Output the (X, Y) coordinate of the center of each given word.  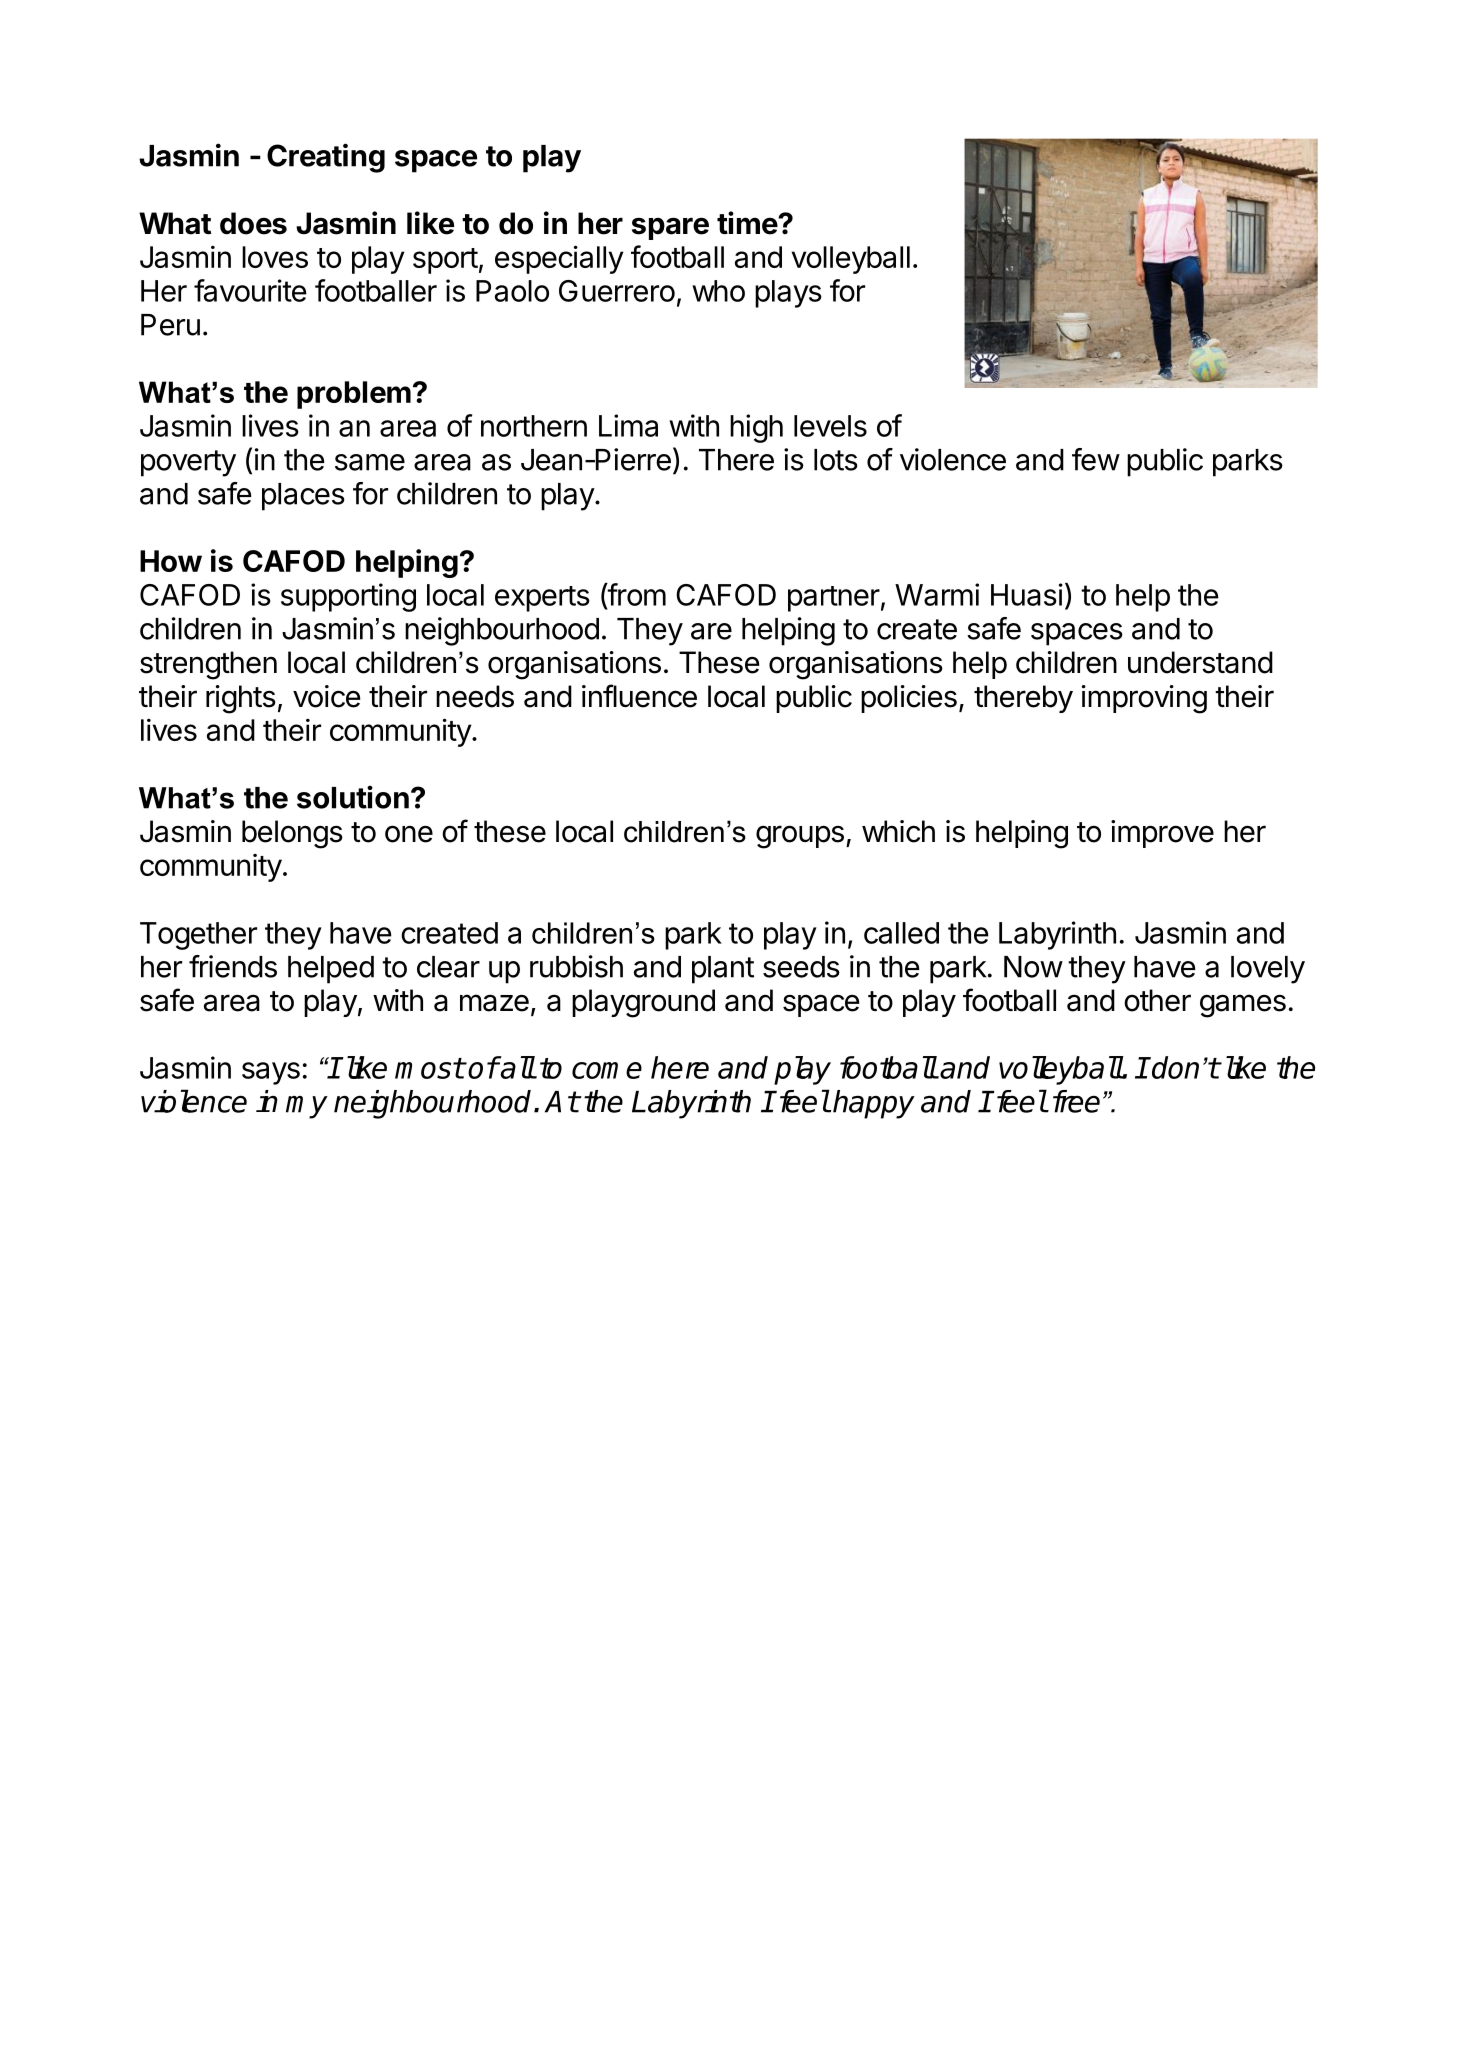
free (1076, 1101)
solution (353, 797)
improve (1162, 834)
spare (670, 228)
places (303, 497)
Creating (326, 158)
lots (836, 460)
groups (800, 837)
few (1096, 459)
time (748, 223)
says (271, 1073)
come (607, 1070)
